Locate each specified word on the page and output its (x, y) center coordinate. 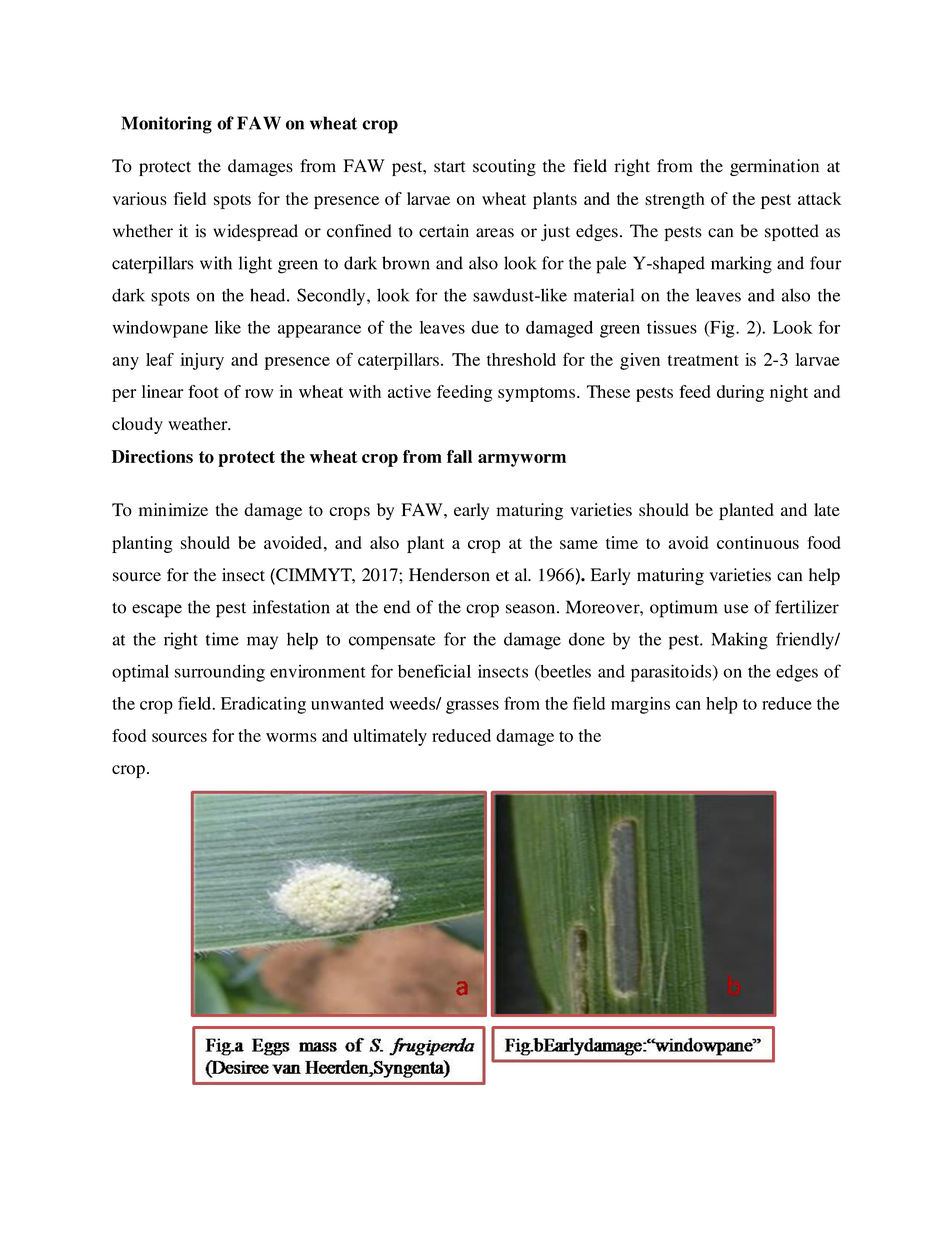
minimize (173, 509)
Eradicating (263, 705)
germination (774, 167)
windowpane (160, 329)
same (579, 544)
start (450, 167)
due (485, 327)
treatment (703, 360)
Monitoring (166, 125)
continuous (758, 542)
